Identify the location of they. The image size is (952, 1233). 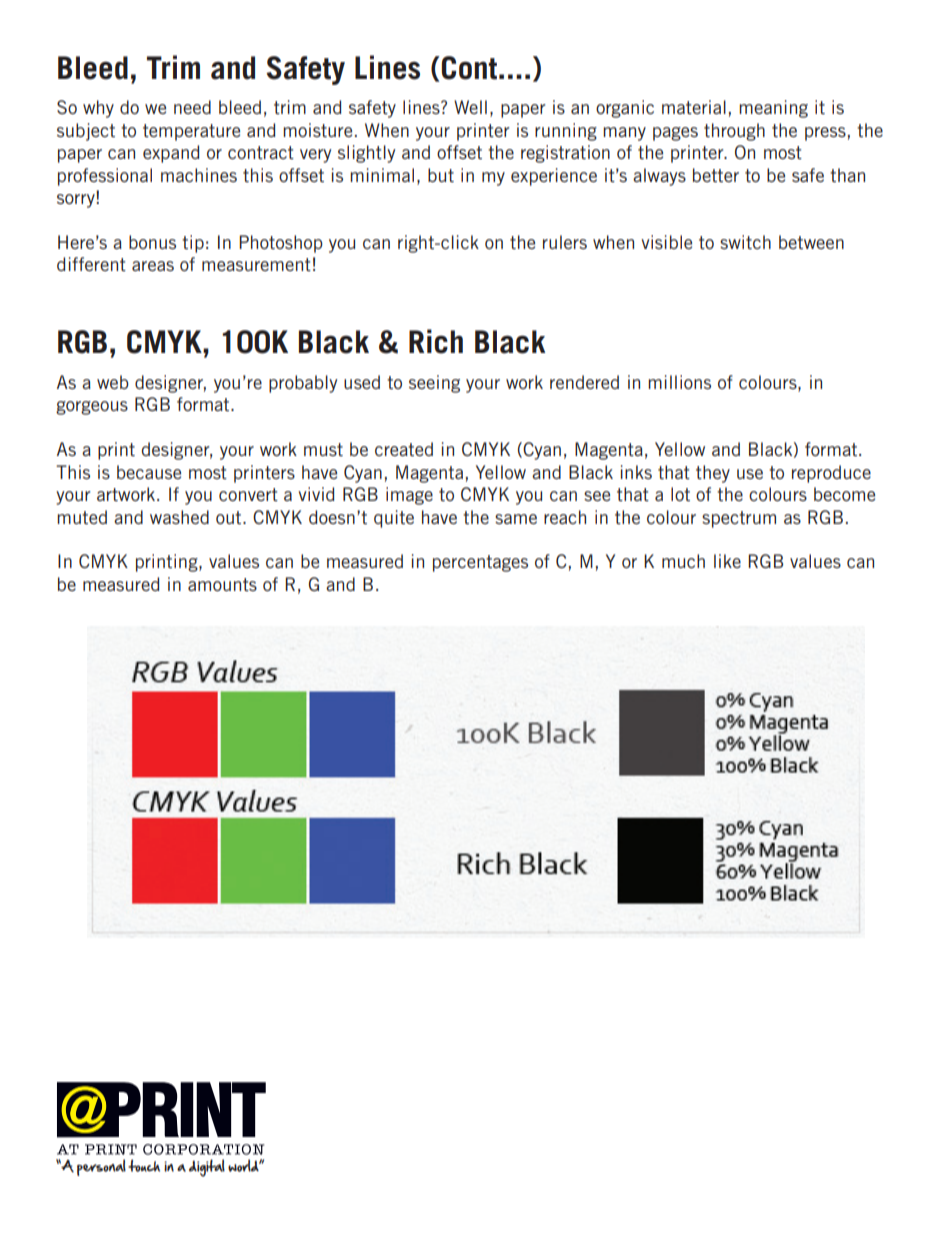
(713, 474).
